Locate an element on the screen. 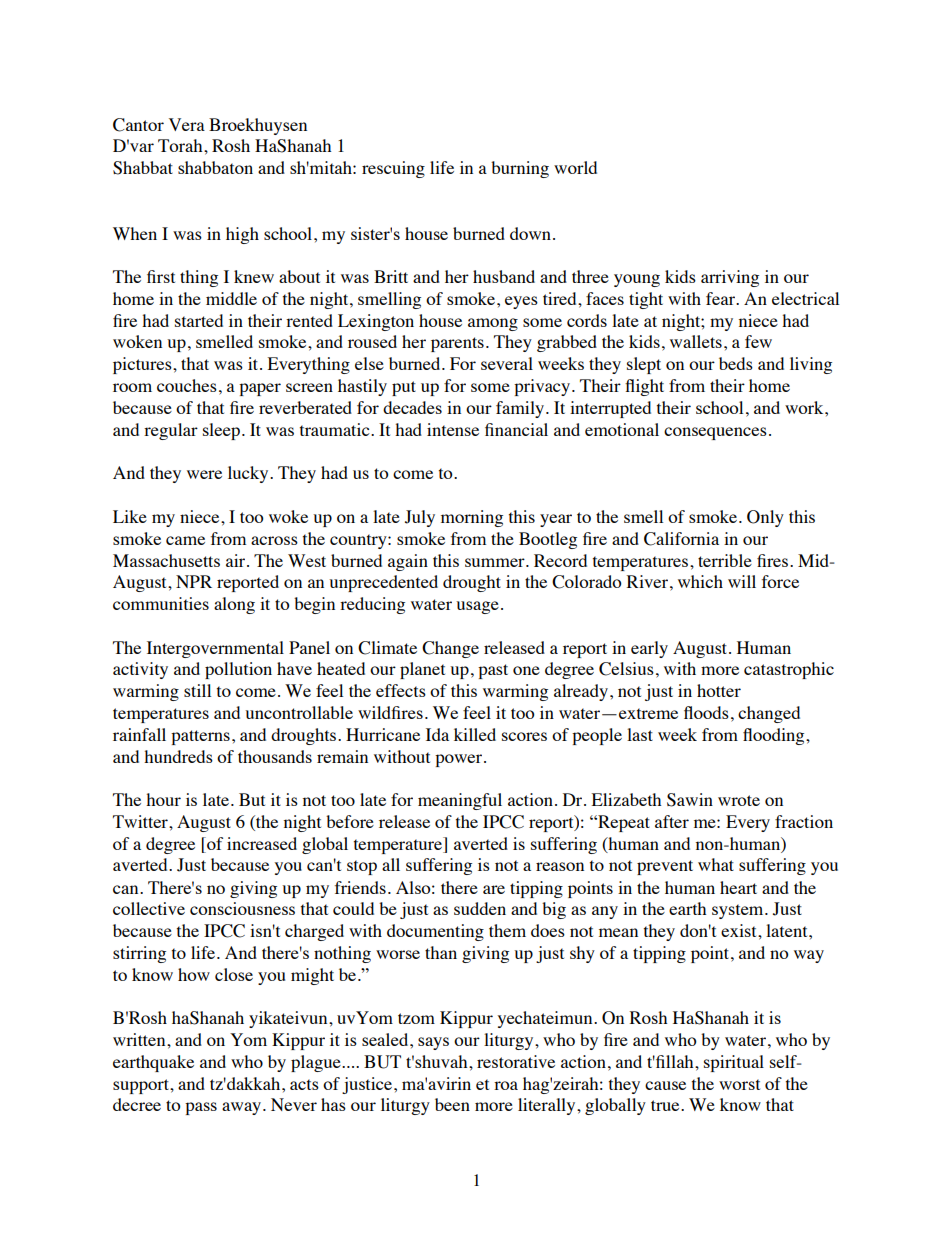  burning is located at coordinates (520, 169).
